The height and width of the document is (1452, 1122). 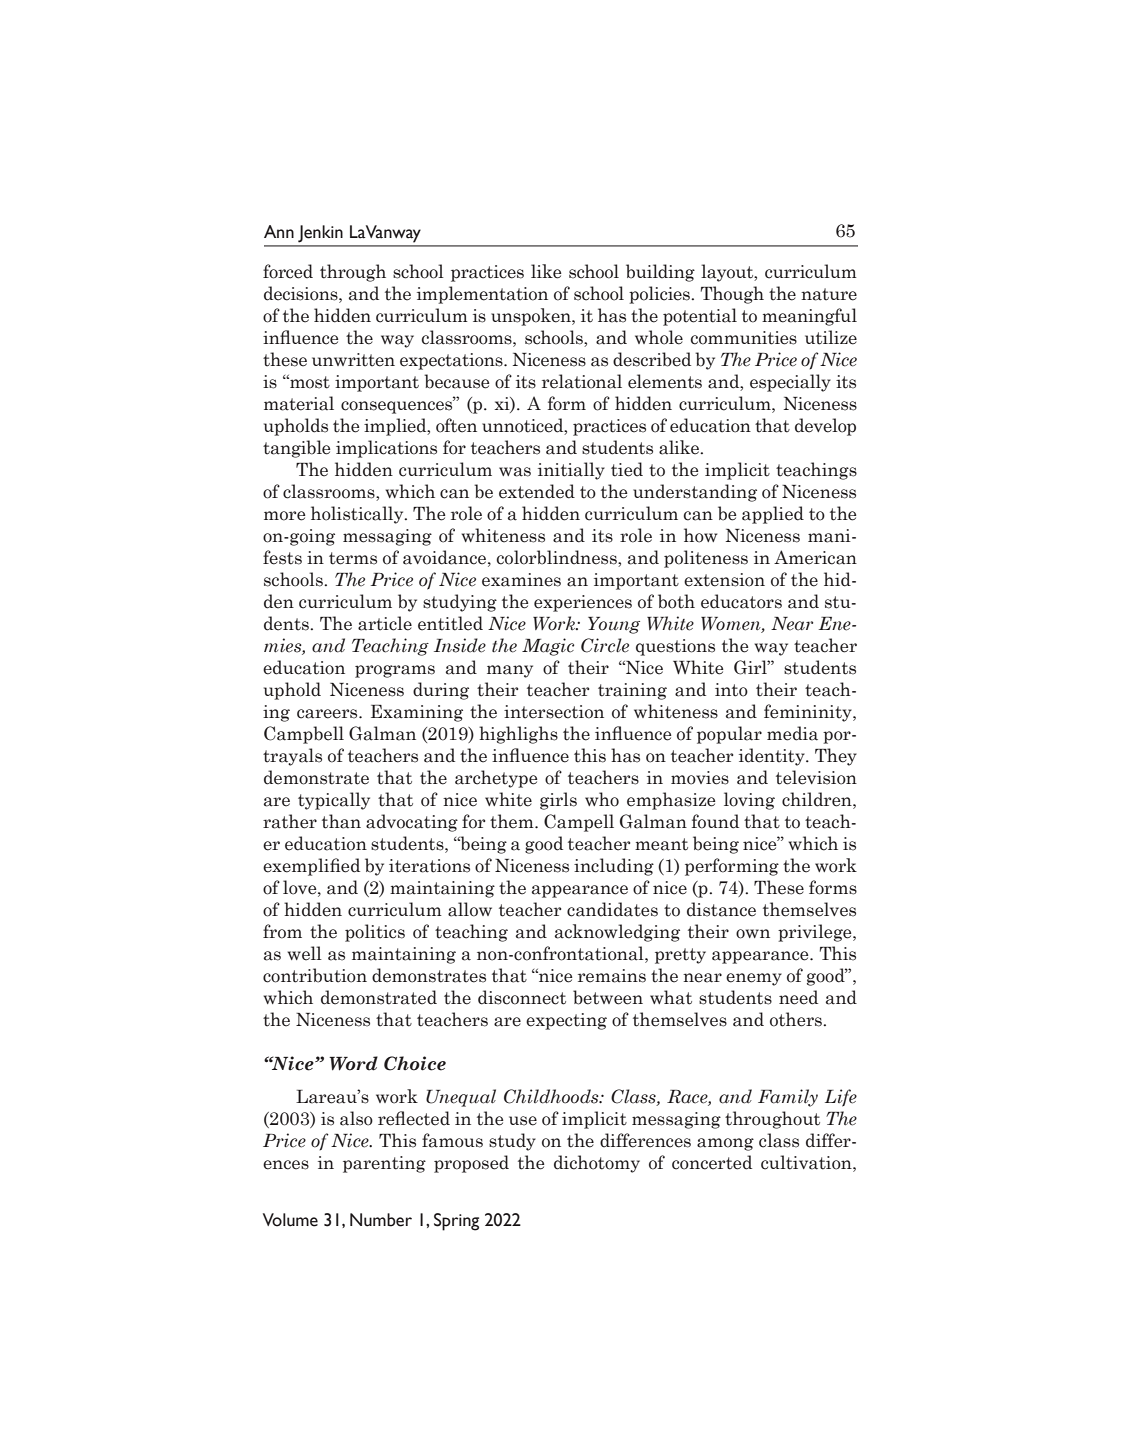 What do you see at coordinates (315, 975) in the document?
I see `contribution` at bounding box center [315, 975].
